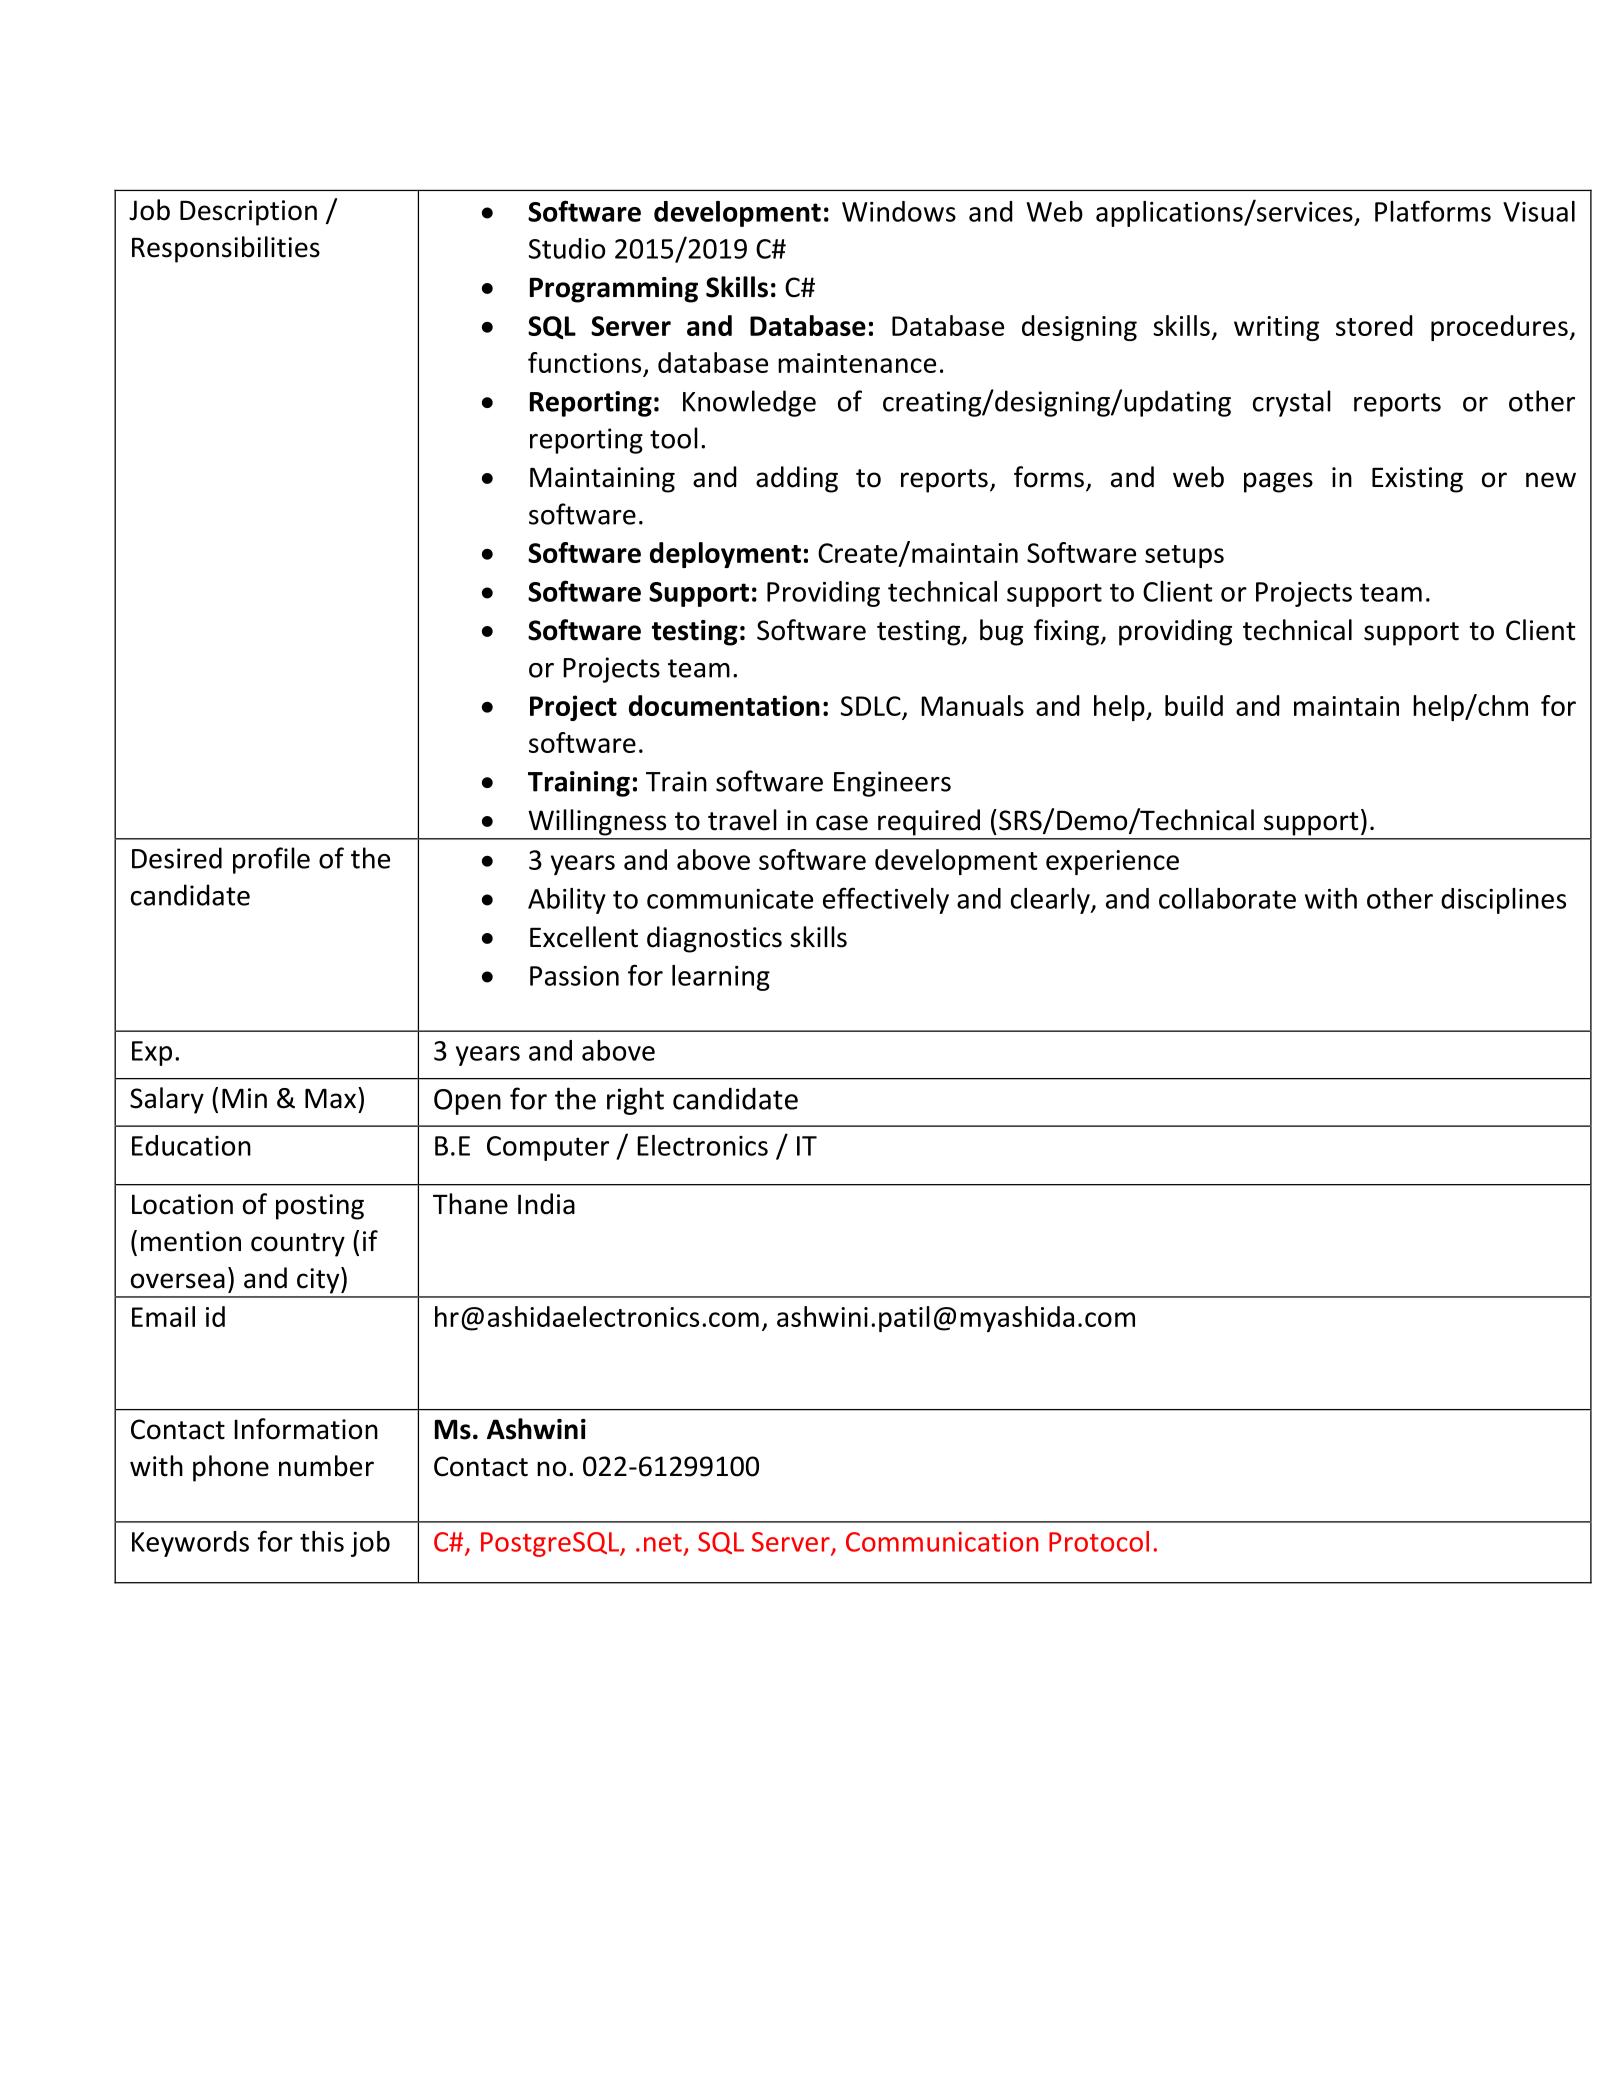 This document has height=2088, width=1614. Describe the element at coordinates (886, 900) in the document. I see `effectively` at that location.
